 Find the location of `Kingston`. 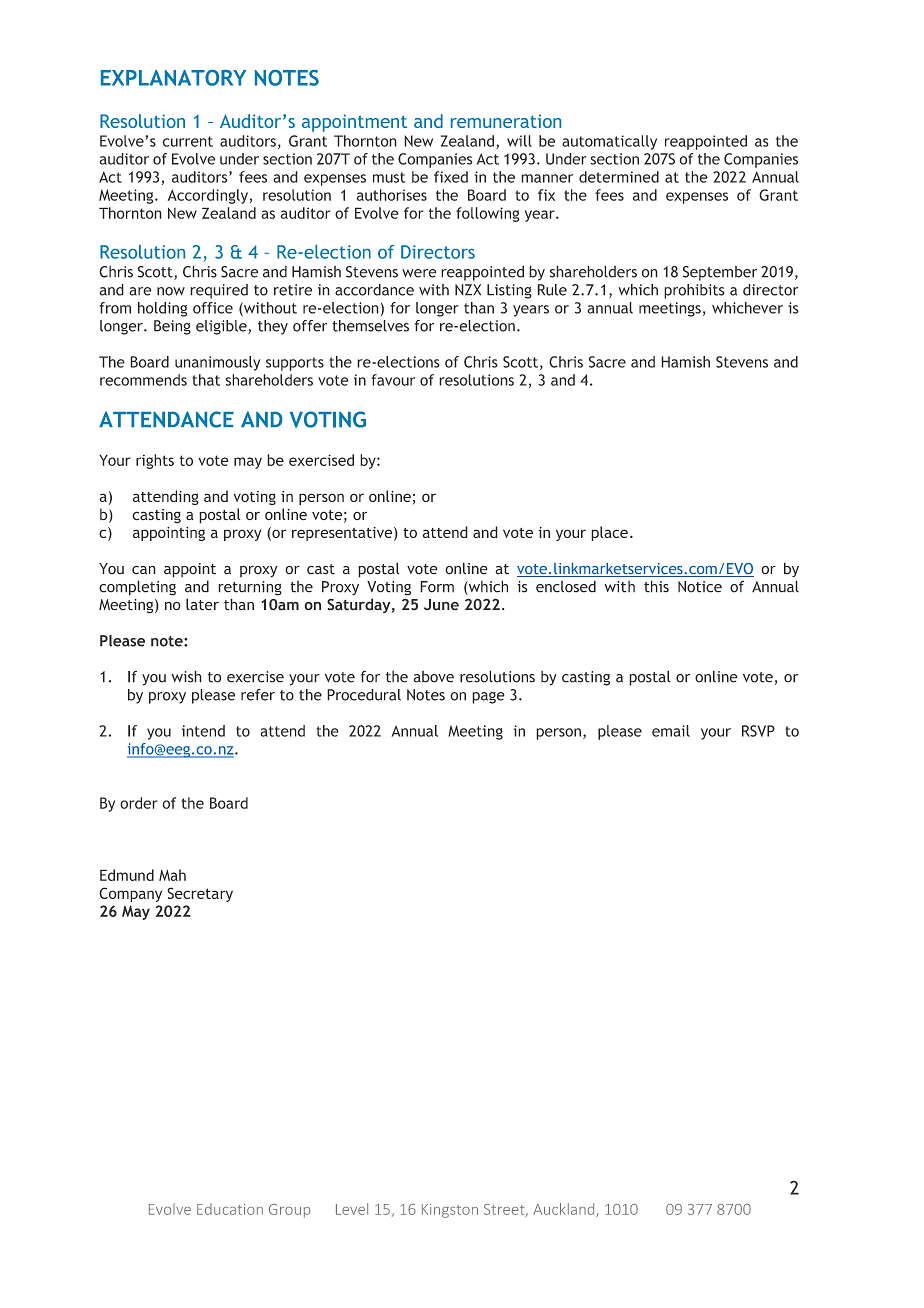

Kingston is located at coordinates (450, 1211).
